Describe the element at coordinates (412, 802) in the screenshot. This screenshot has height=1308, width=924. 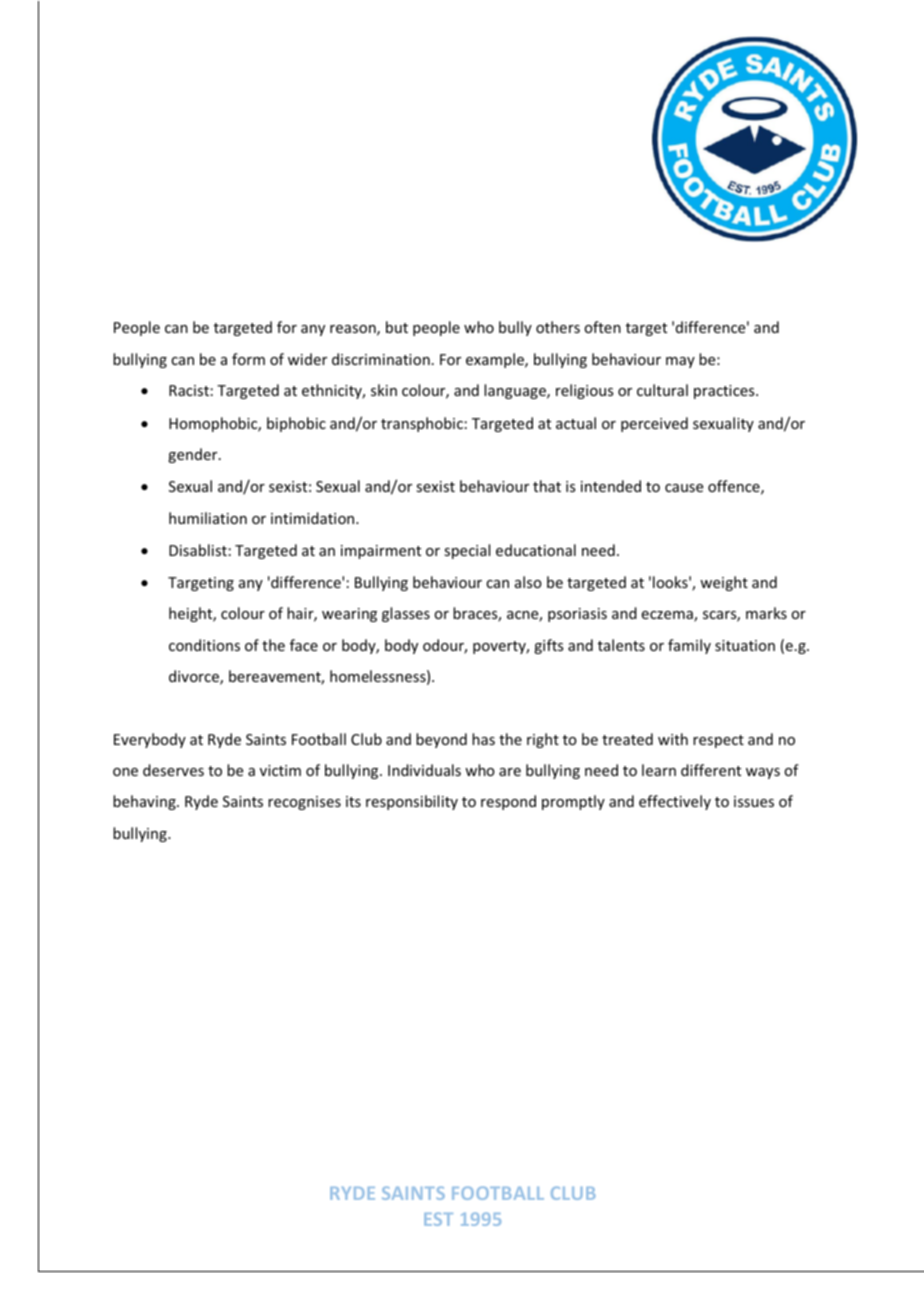
I see `responsibility` at that location.
